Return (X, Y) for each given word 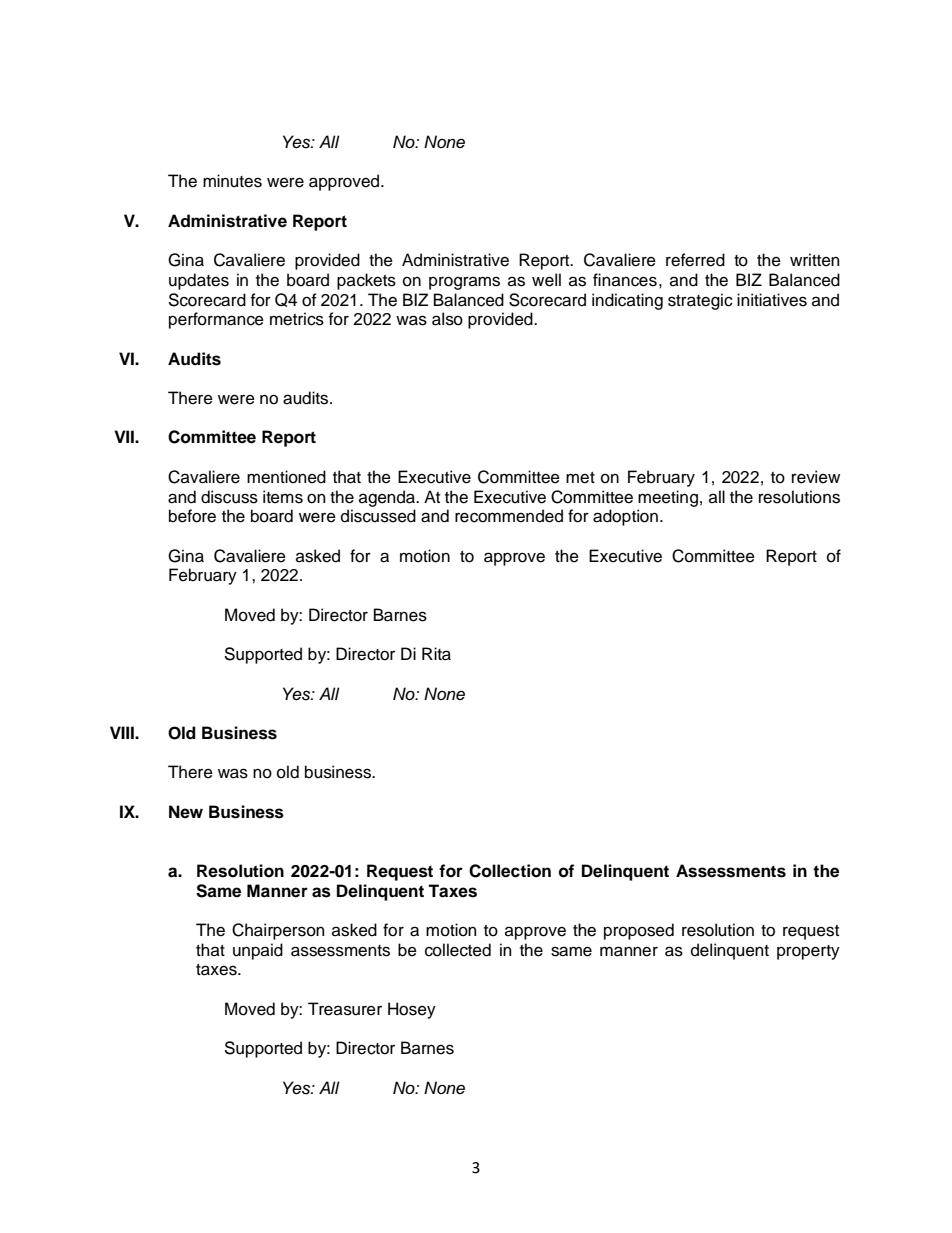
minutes (232, 181)
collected (458, 950)
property (808, 952)
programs (464, 283)
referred (695, 260)
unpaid (258, 951)
